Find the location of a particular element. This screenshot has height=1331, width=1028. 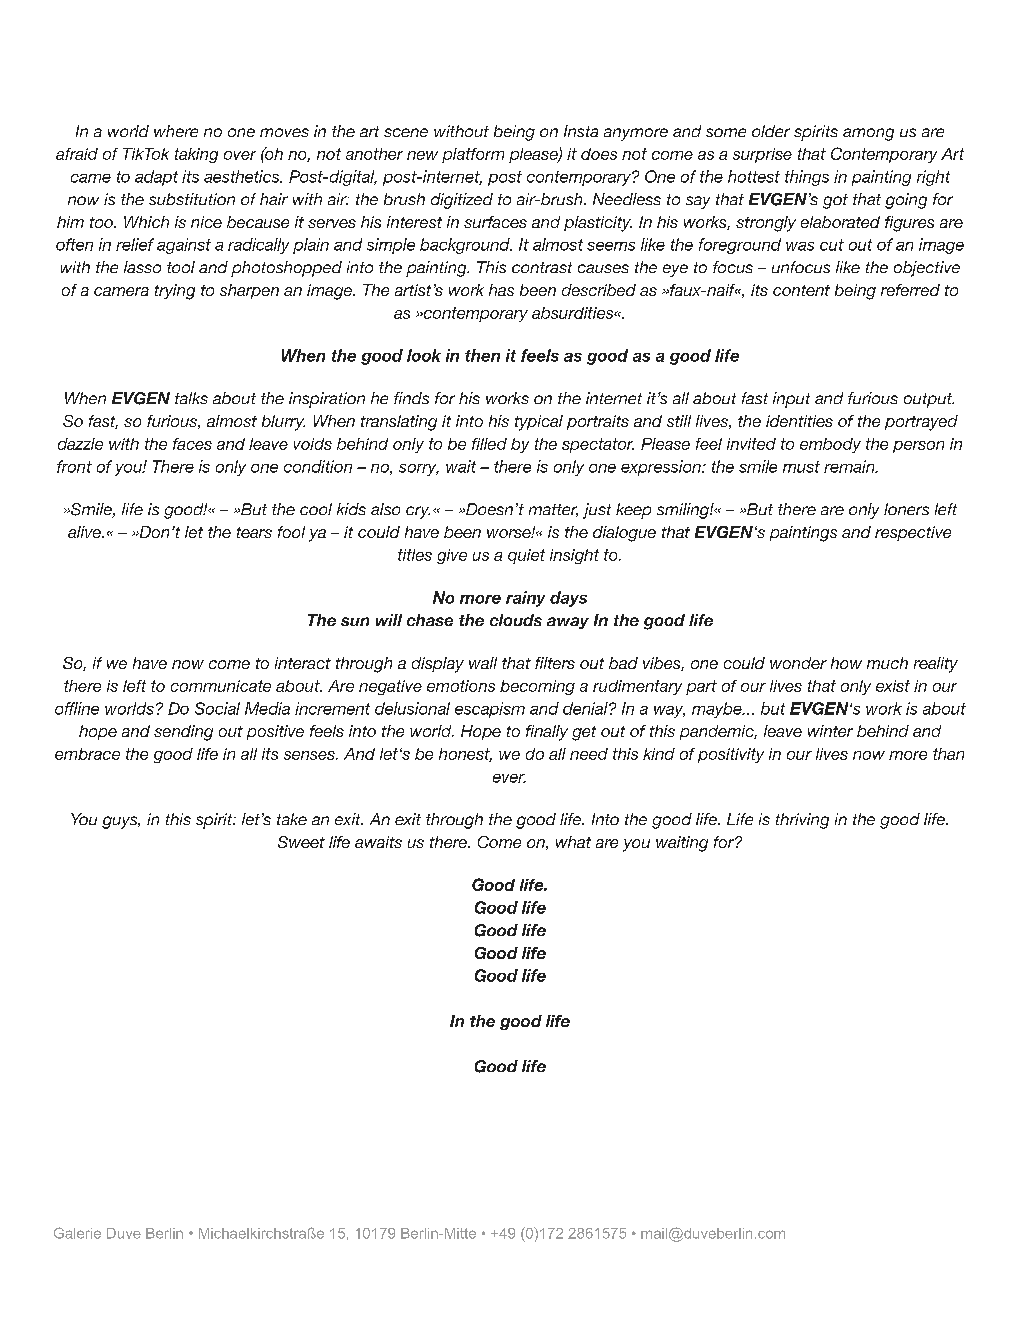

take is located at coordinates (292, 819).
